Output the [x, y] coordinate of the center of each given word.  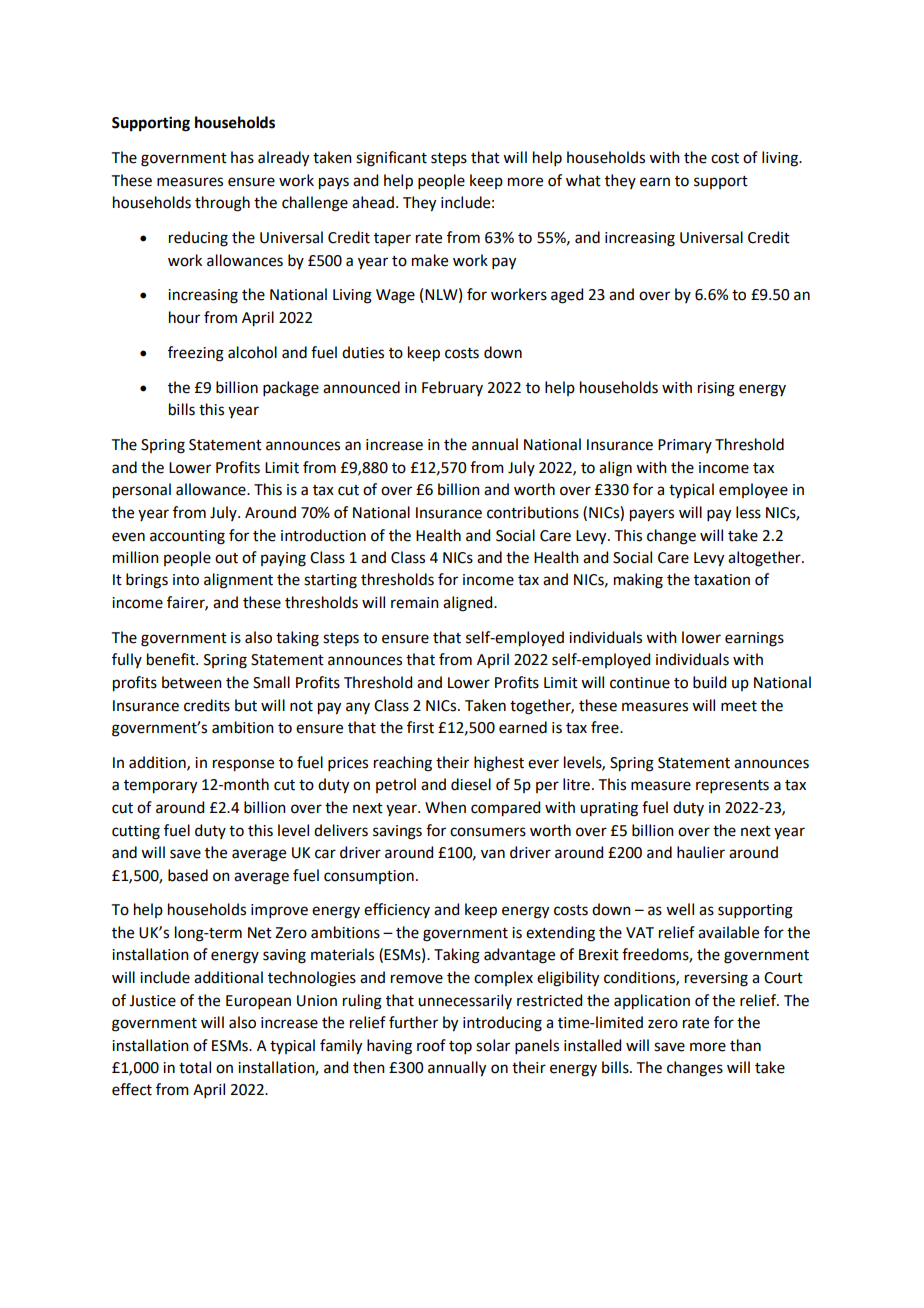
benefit [172, 659]
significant [391, 159]
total [195, 1067]
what [583, 180]
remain [415, 603]
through [222, 204]
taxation [722, 580]
